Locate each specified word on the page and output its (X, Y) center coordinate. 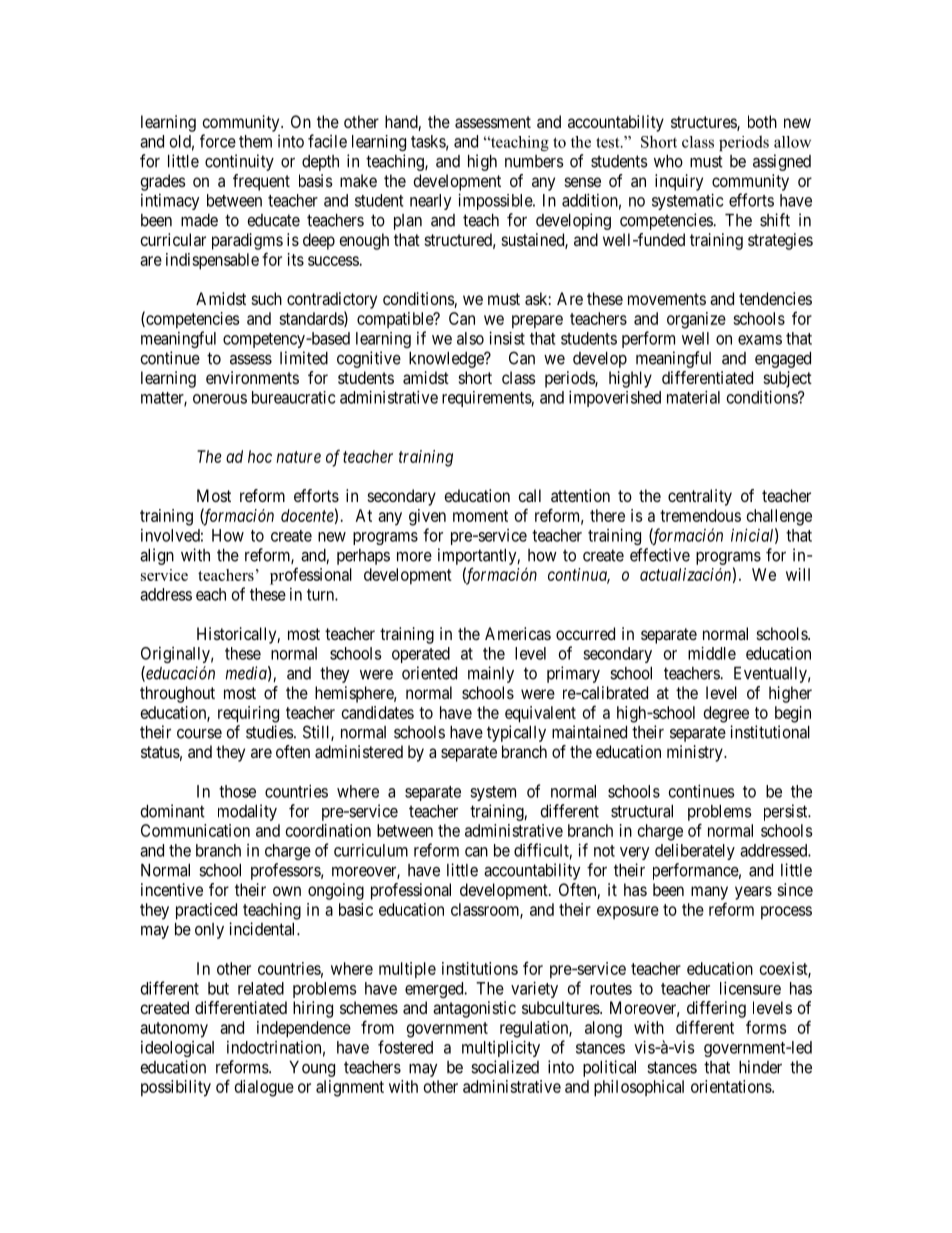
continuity (239, 162)
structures (704, 123)
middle (712, 653)
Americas (518, 633)
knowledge (447, 360)
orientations (732, 1086)
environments (252, 377)
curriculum (371, 850)
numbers (534, 161)
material (693, 397)
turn (321, 595)
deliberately (695, 852)
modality (247, 812)
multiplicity (501, 1048)
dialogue (264, 1088)
